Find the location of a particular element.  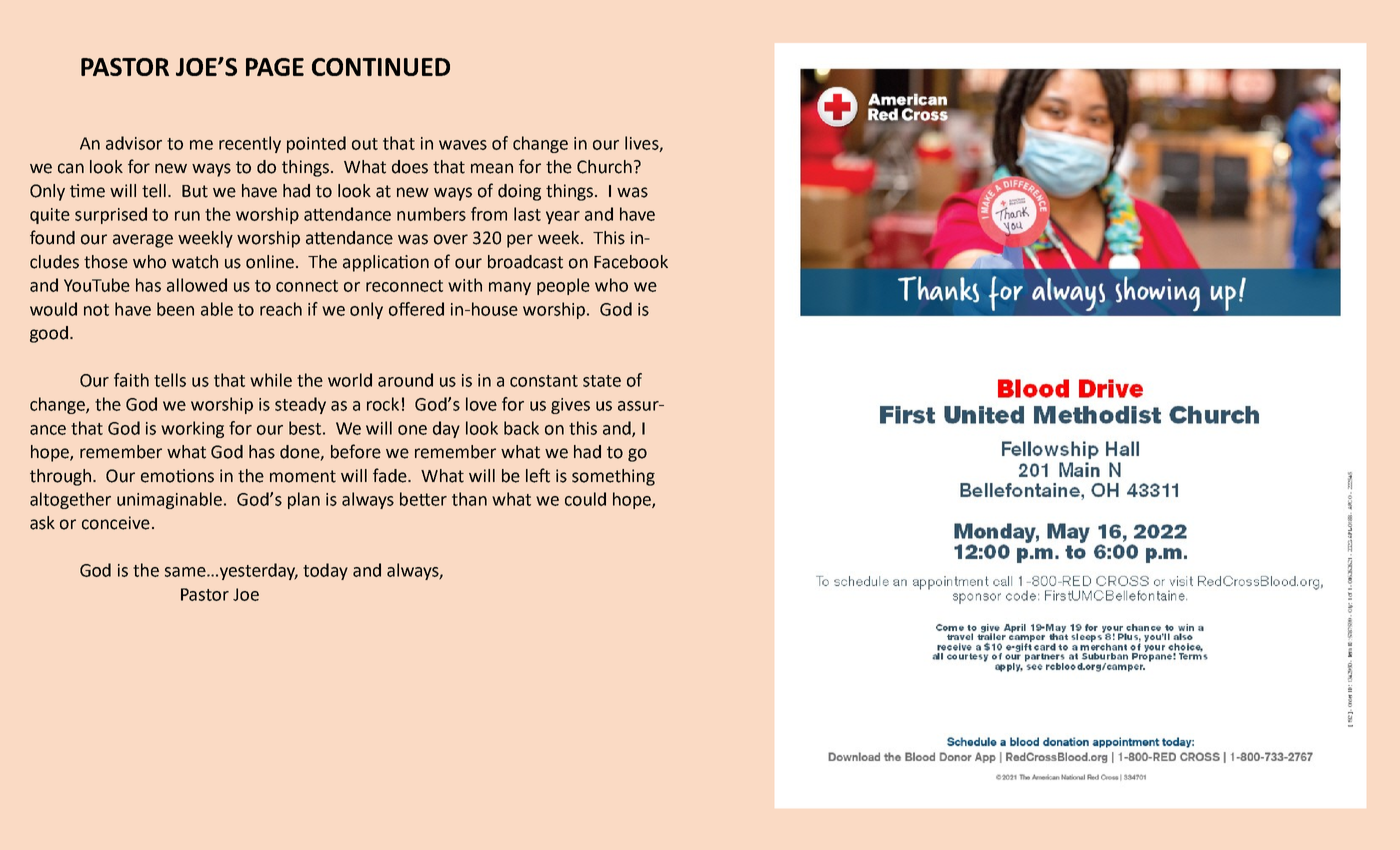

year is located at coordinates (563, 217).
